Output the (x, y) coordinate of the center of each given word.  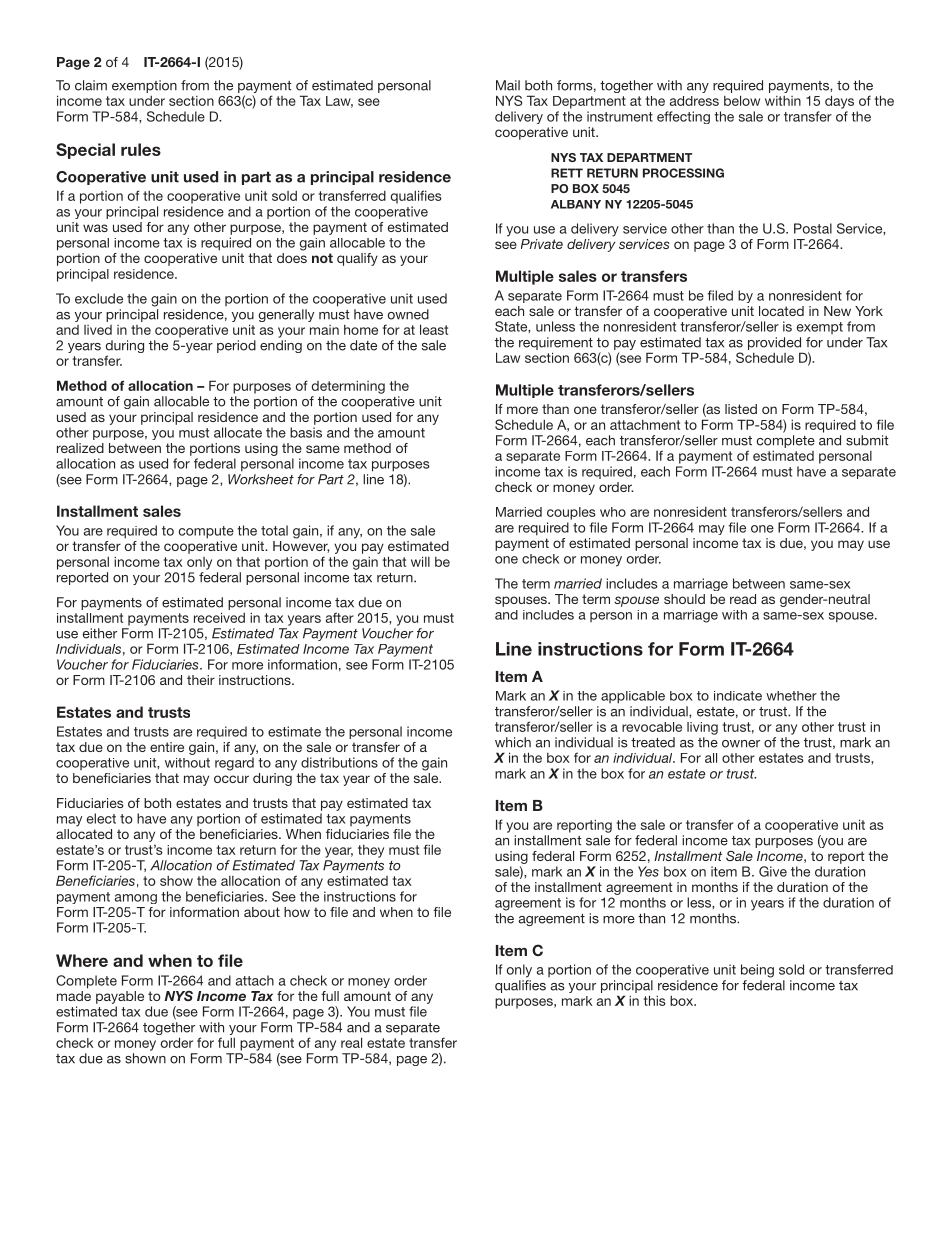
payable (120, 997)
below (742, 100)
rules (141, 149)
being (757, 971)
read (743, 599)
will (420, 561)
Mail (508, 85)
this (655, 1000)
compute (206, 532)
